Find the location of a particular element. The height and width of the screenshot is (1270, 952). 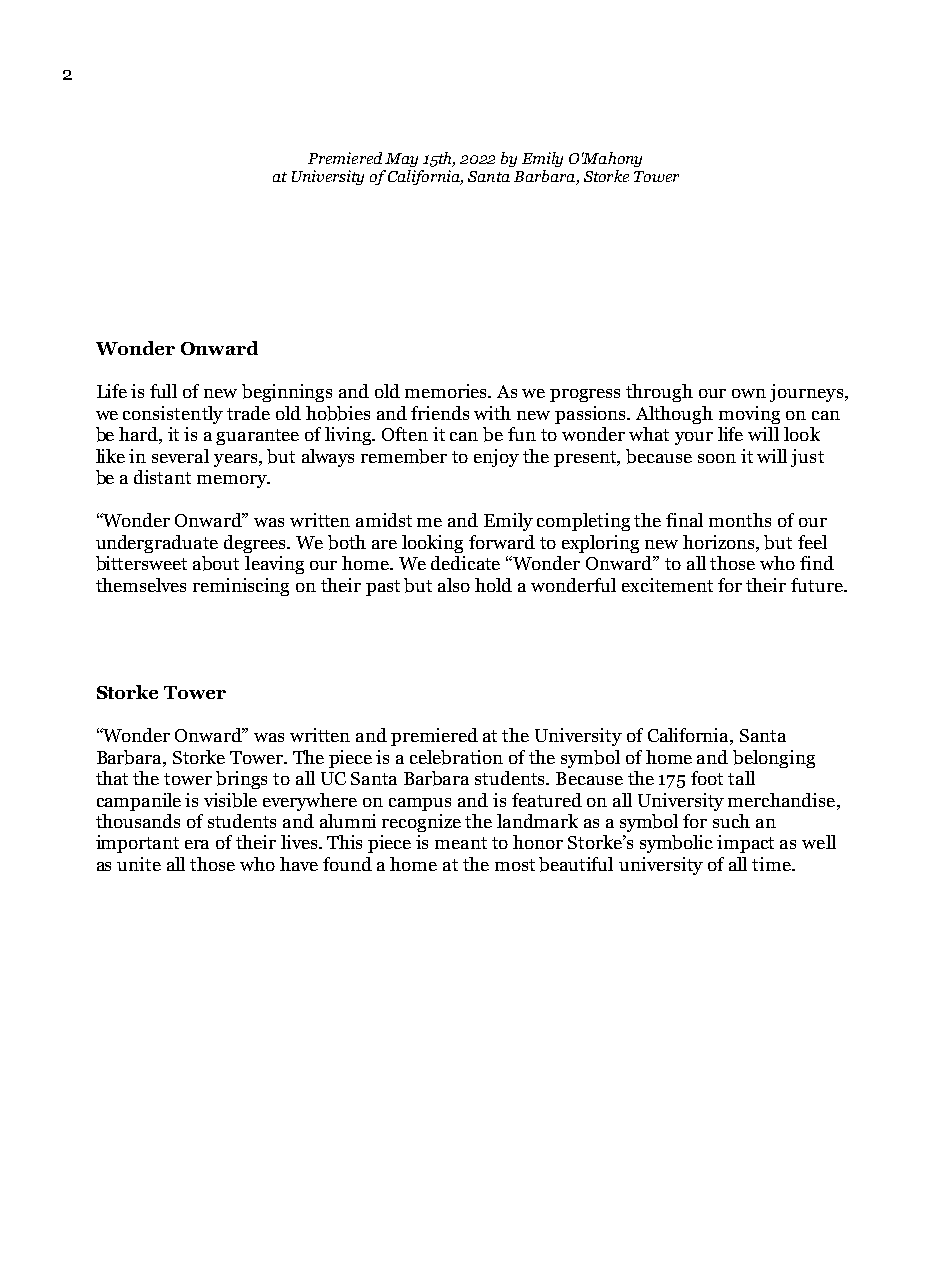

memories is located at coordinates (447, 391).
